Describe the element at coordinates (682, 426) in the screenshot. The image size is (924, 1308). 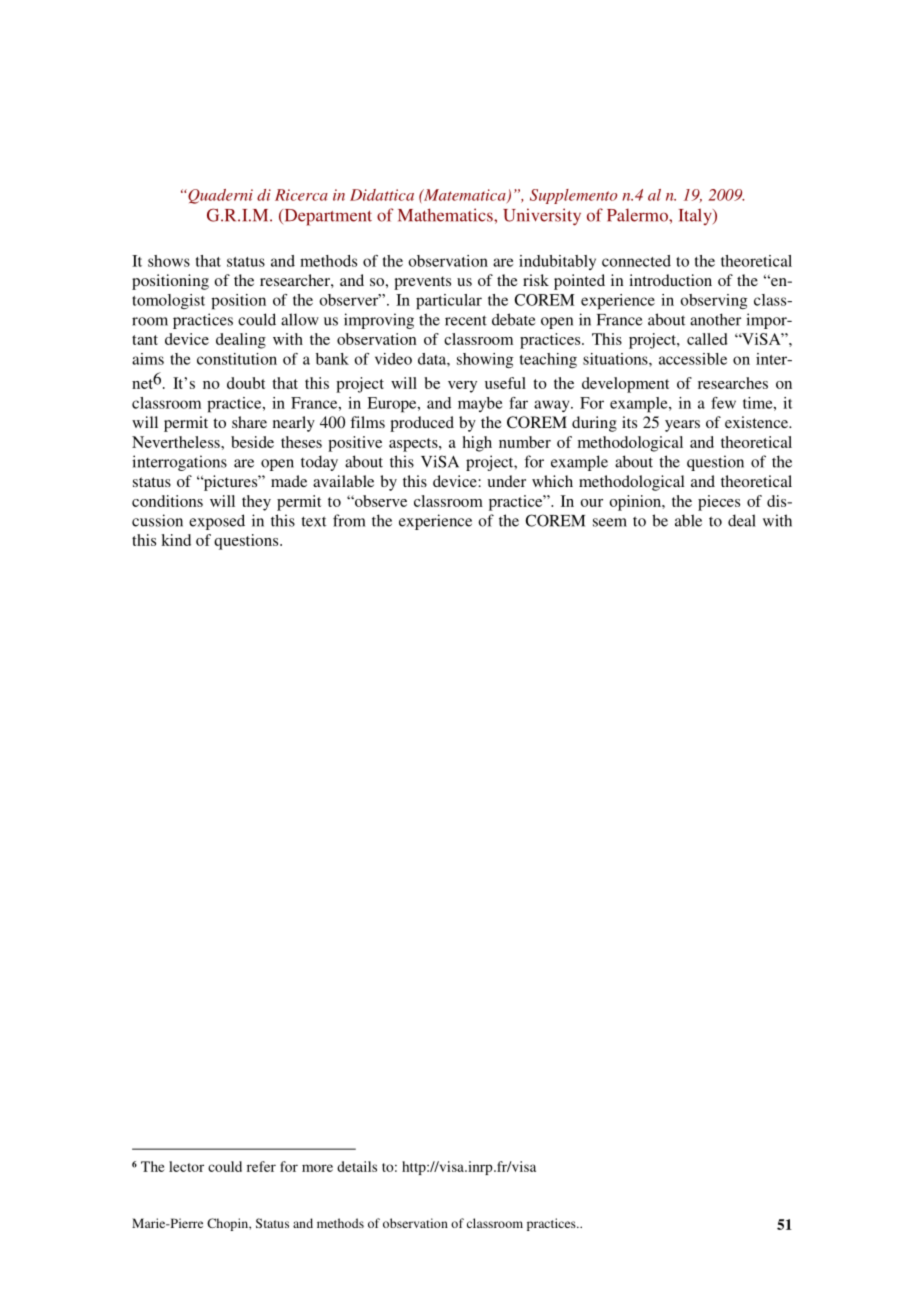
I see `years` at that location.
